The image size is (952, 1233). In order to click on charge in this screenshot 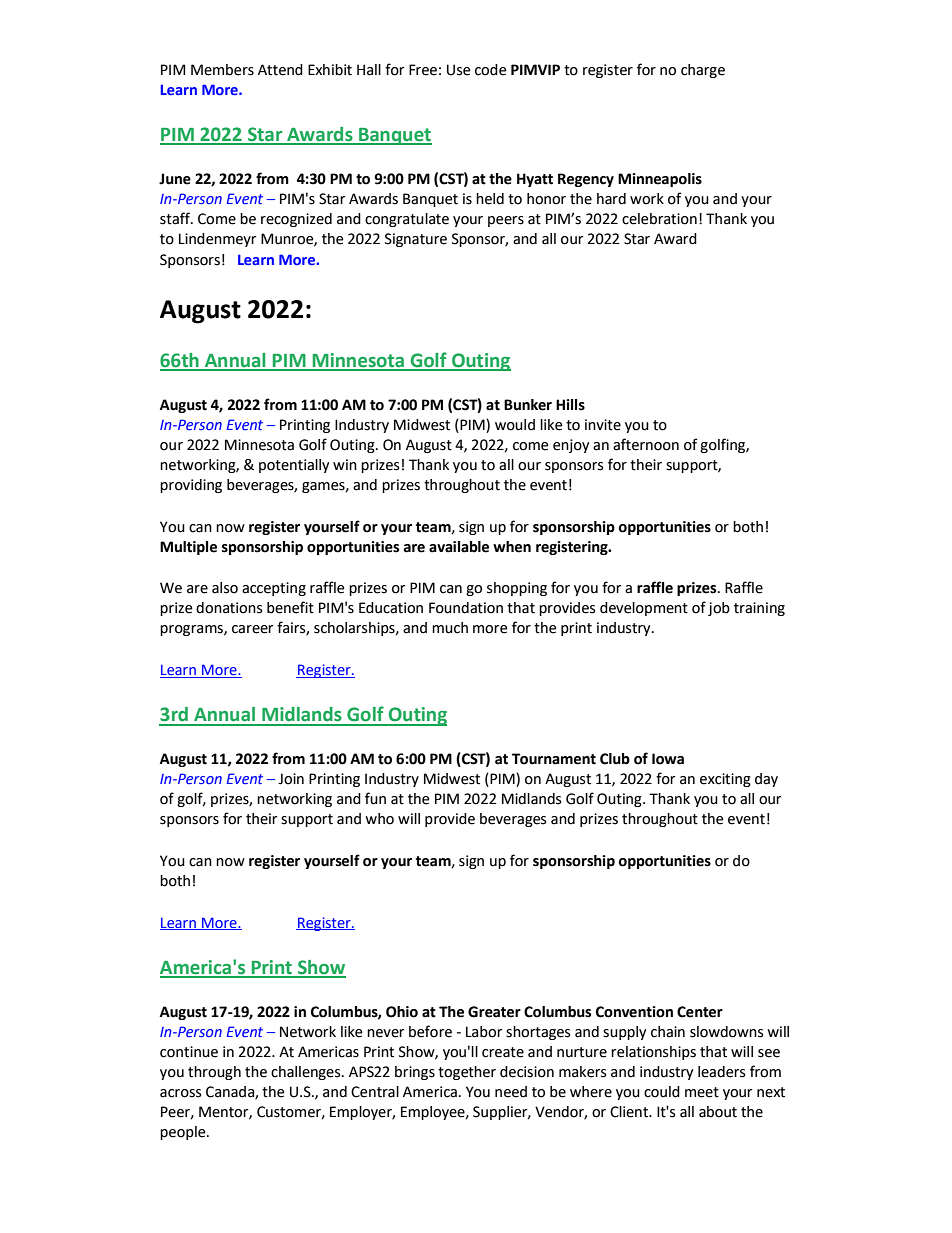, I will do `click(703, 71)`.
